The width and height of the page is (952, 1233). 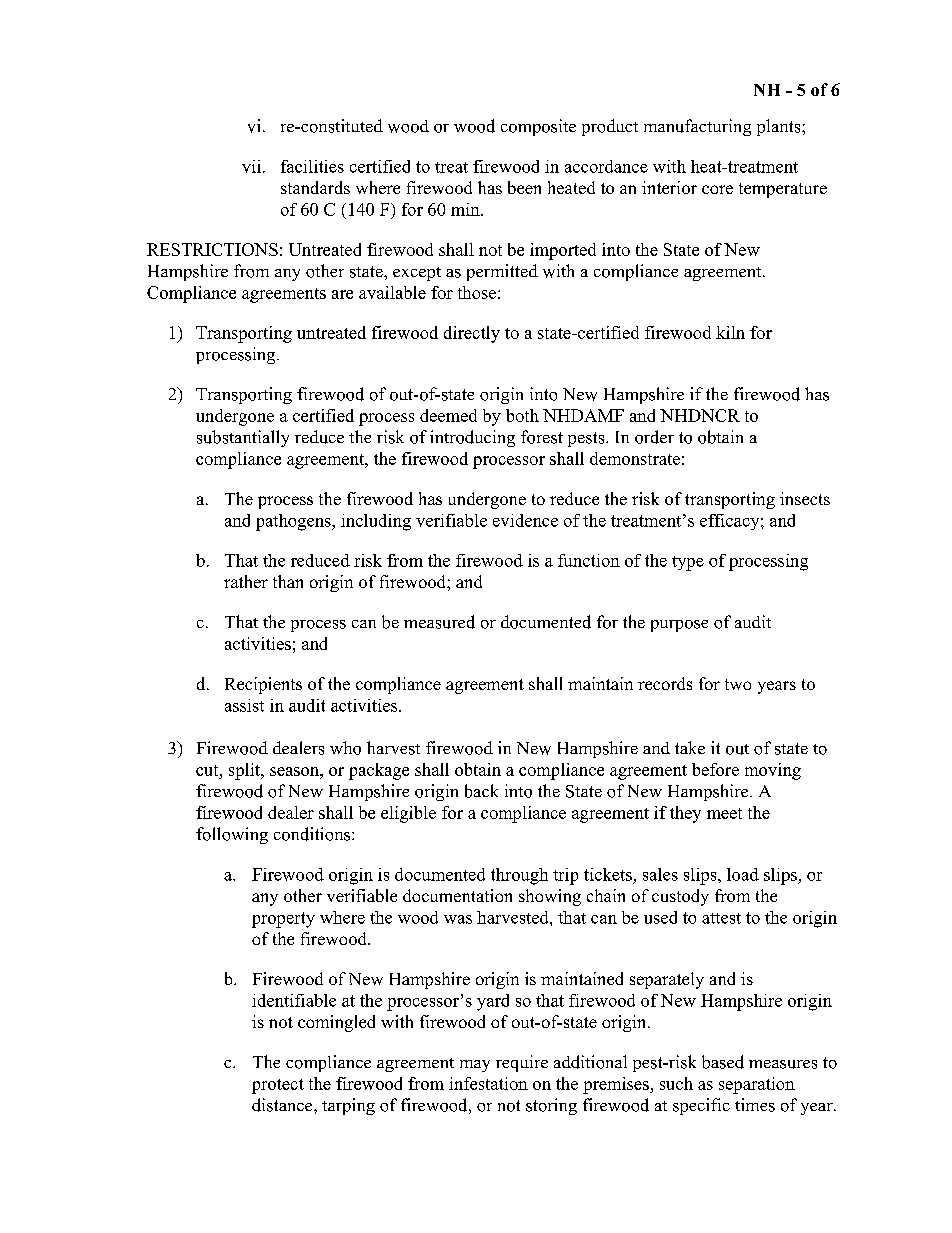 I want to click on infestation, so click(x=488, y=1083).
